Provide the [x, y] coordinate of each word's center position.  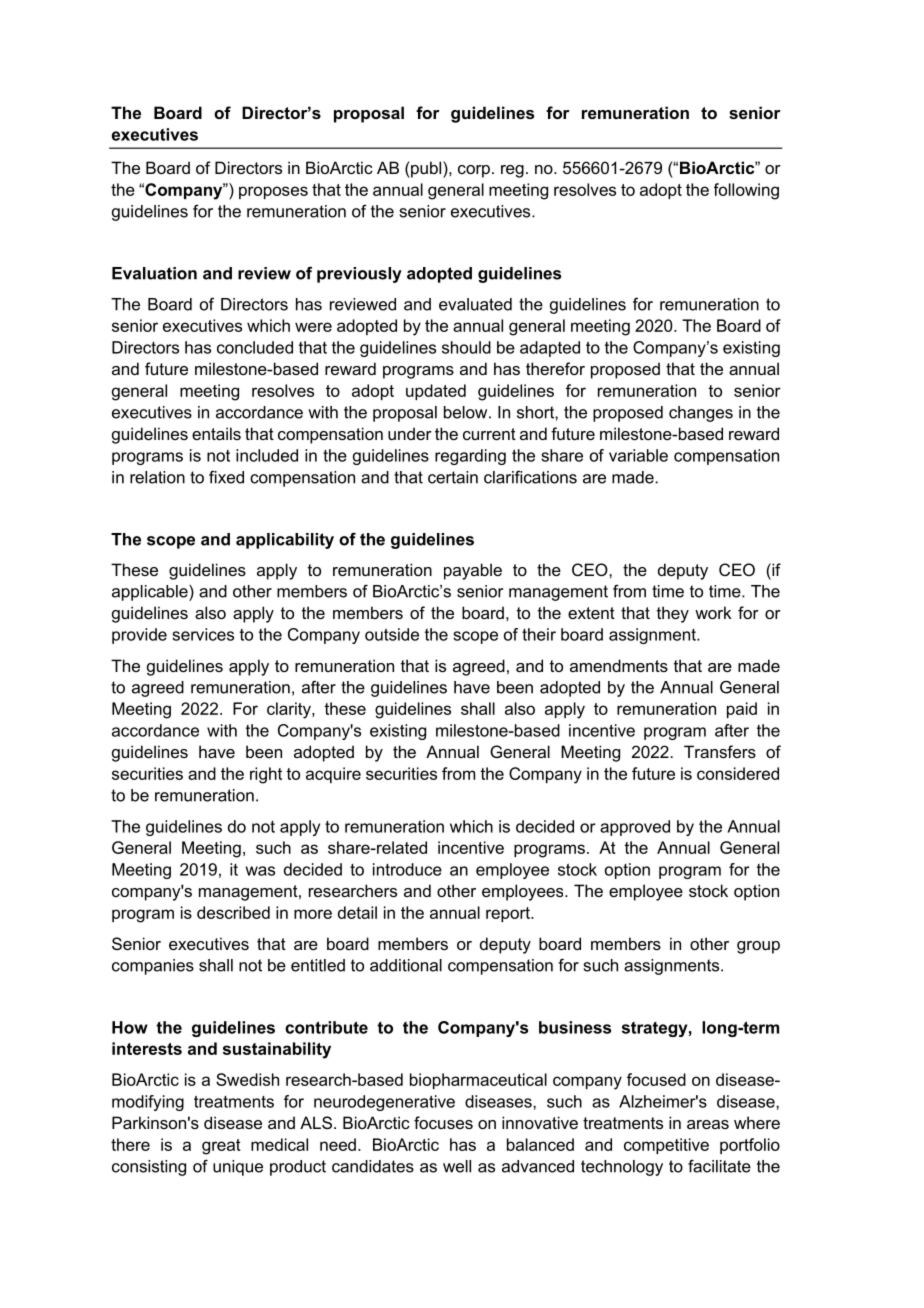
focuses [443, 1122]
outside [392, 634]
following [746, 191]
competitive [666, 1146]
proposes [273, 192]
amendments [619, 665]
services [203, 634]
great [221, 1147]
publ [426, 169]
